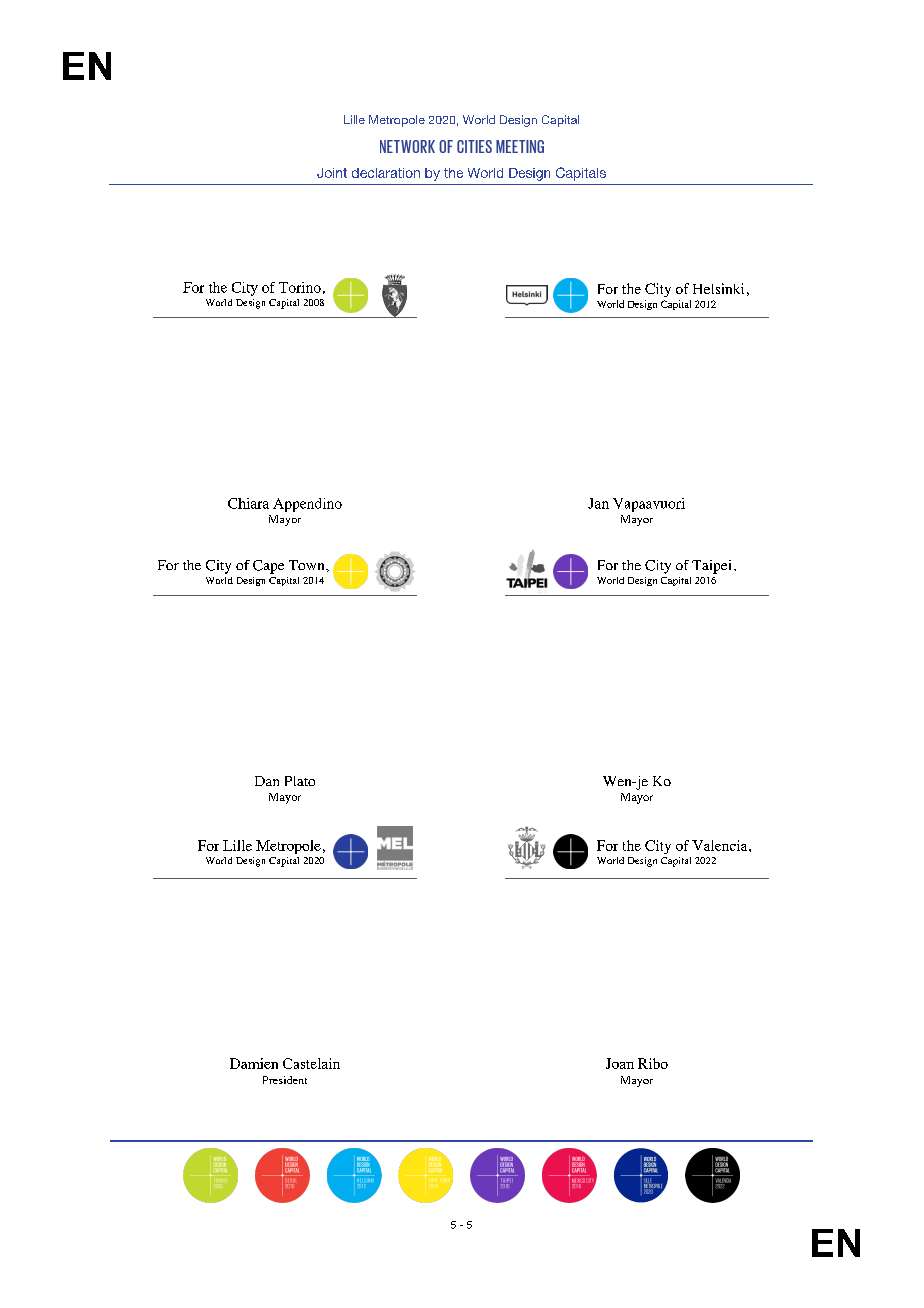  I want to click on President, so click(285, 1080).
